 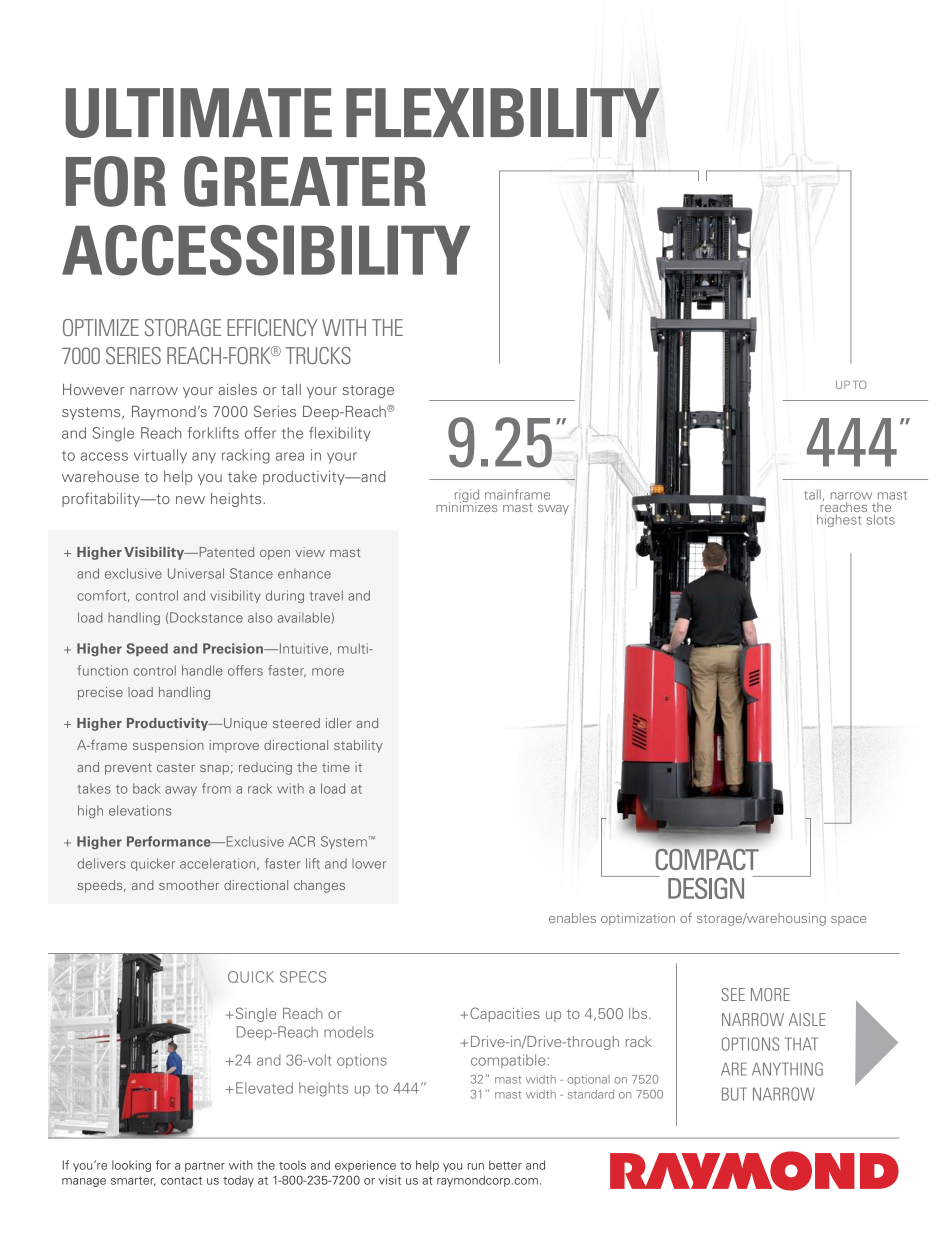 What do you see at coordinates (318, 355) in the document?
I see `TRUCKS` at bounding box center [318, 355].
